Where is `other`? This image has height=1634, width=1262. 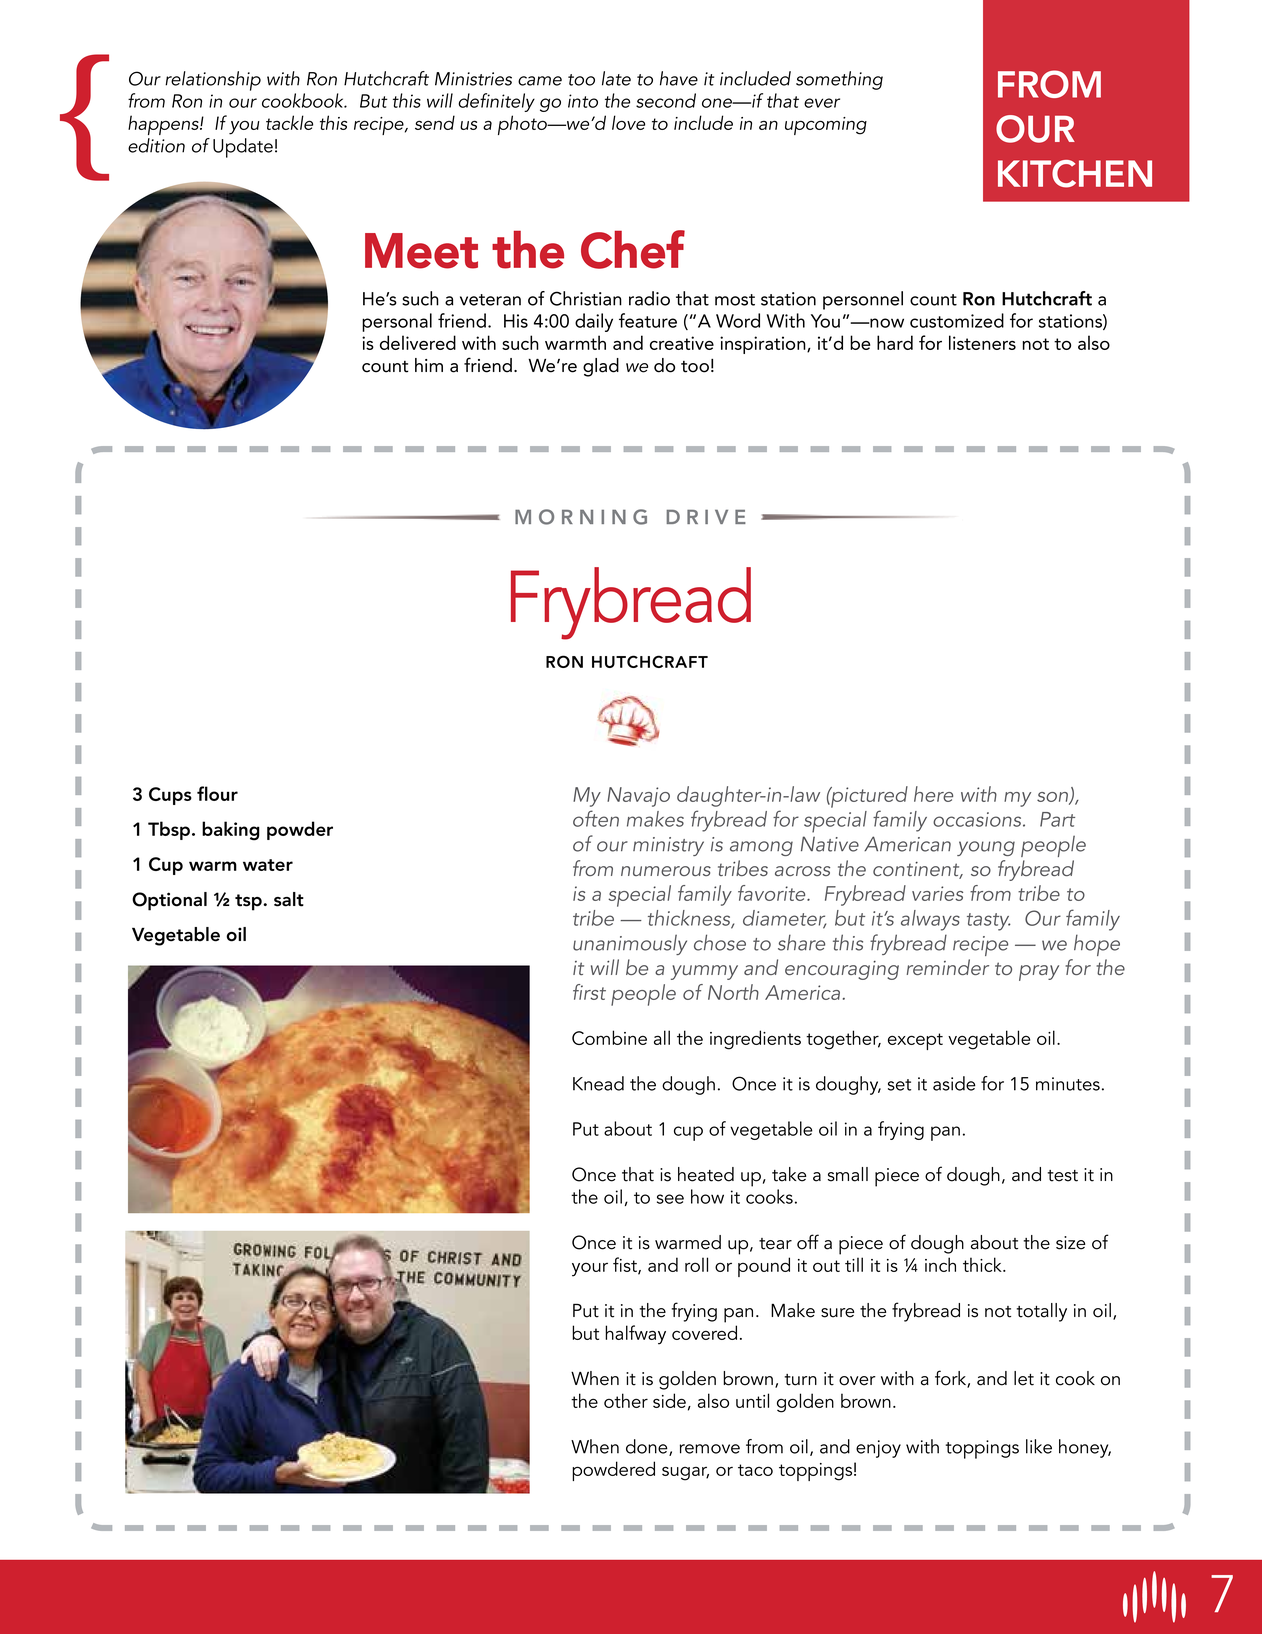 other is located at coordinates (626, 1400).
